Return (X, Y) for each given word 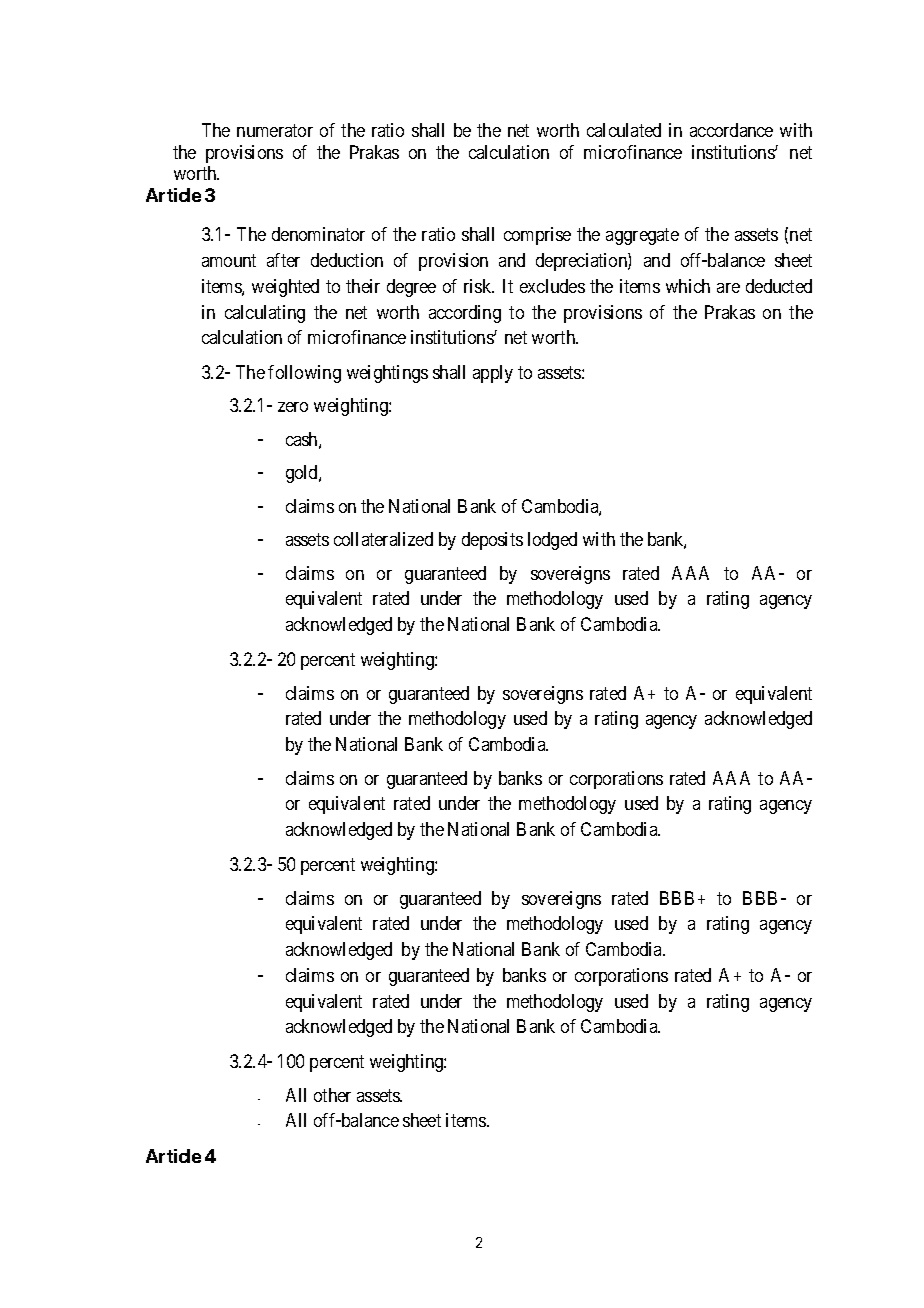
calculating (265, 314)
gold (303, 474)
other (332, 1095)
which (688, 286)
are (728, 288)
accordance (731, 130)
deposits (492, 541)
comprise (537, 236)
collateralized (383, 539)
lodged (552, 541)
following (304, 374)
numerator (275, 131)
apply (493, 374)
